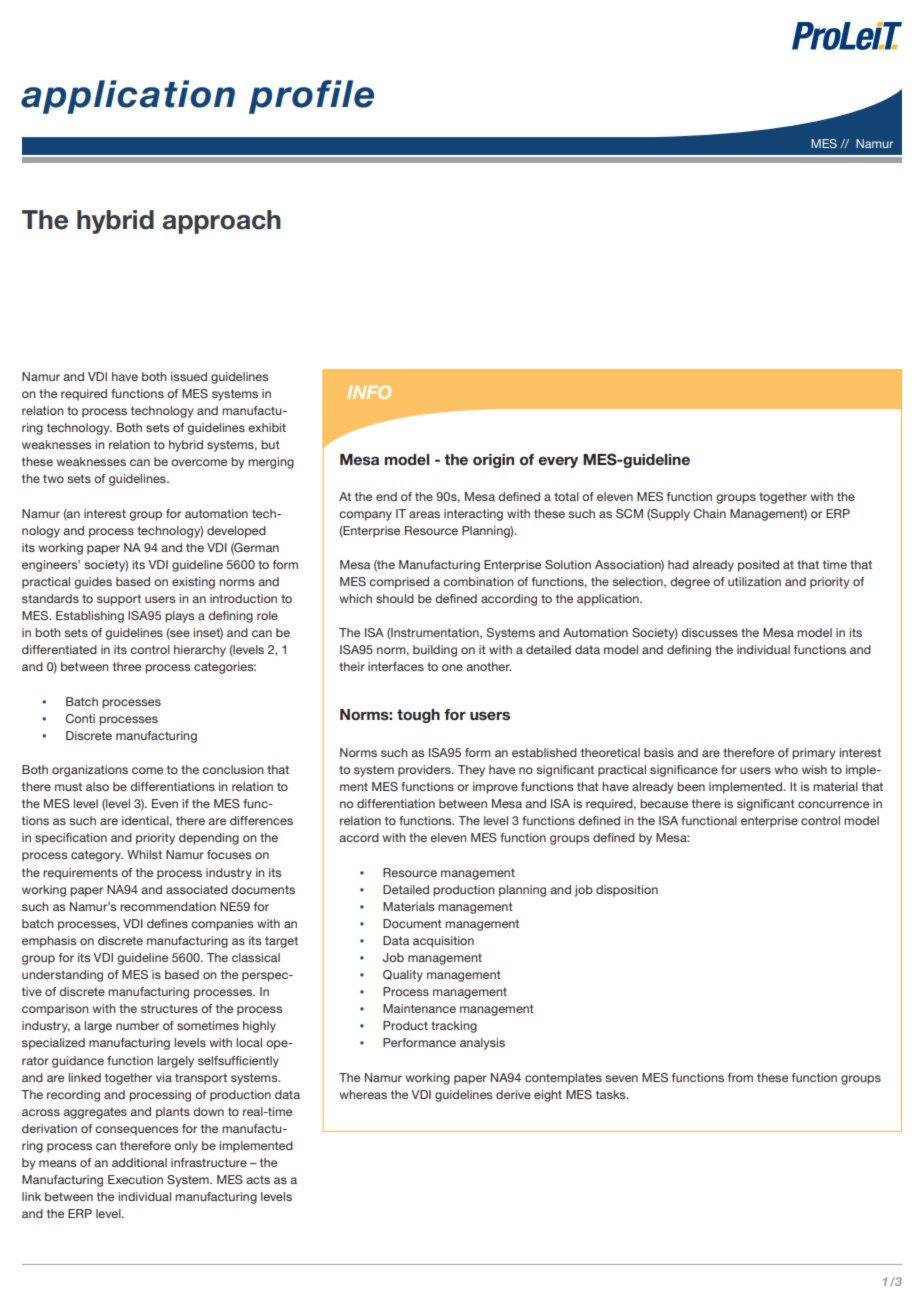 Image resolution: width=924 pixels, height=1308 pixels. What do you see at coordinates (558, 462) in the page?
I see `every` at bounding box center [558, 462].
